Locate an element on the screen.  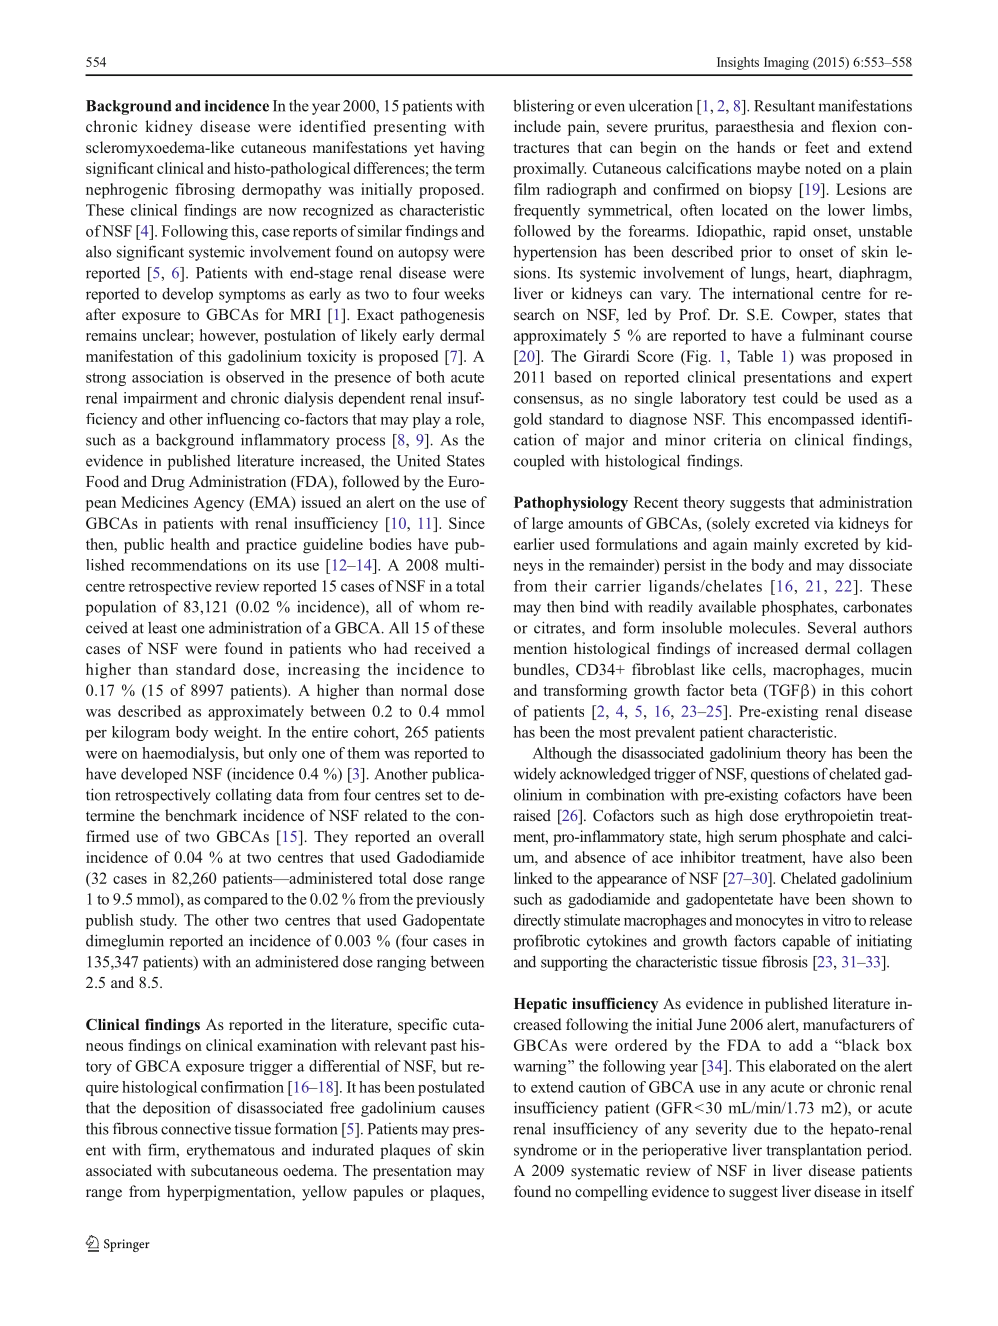
vitro is located at coordinates (836, 920).
